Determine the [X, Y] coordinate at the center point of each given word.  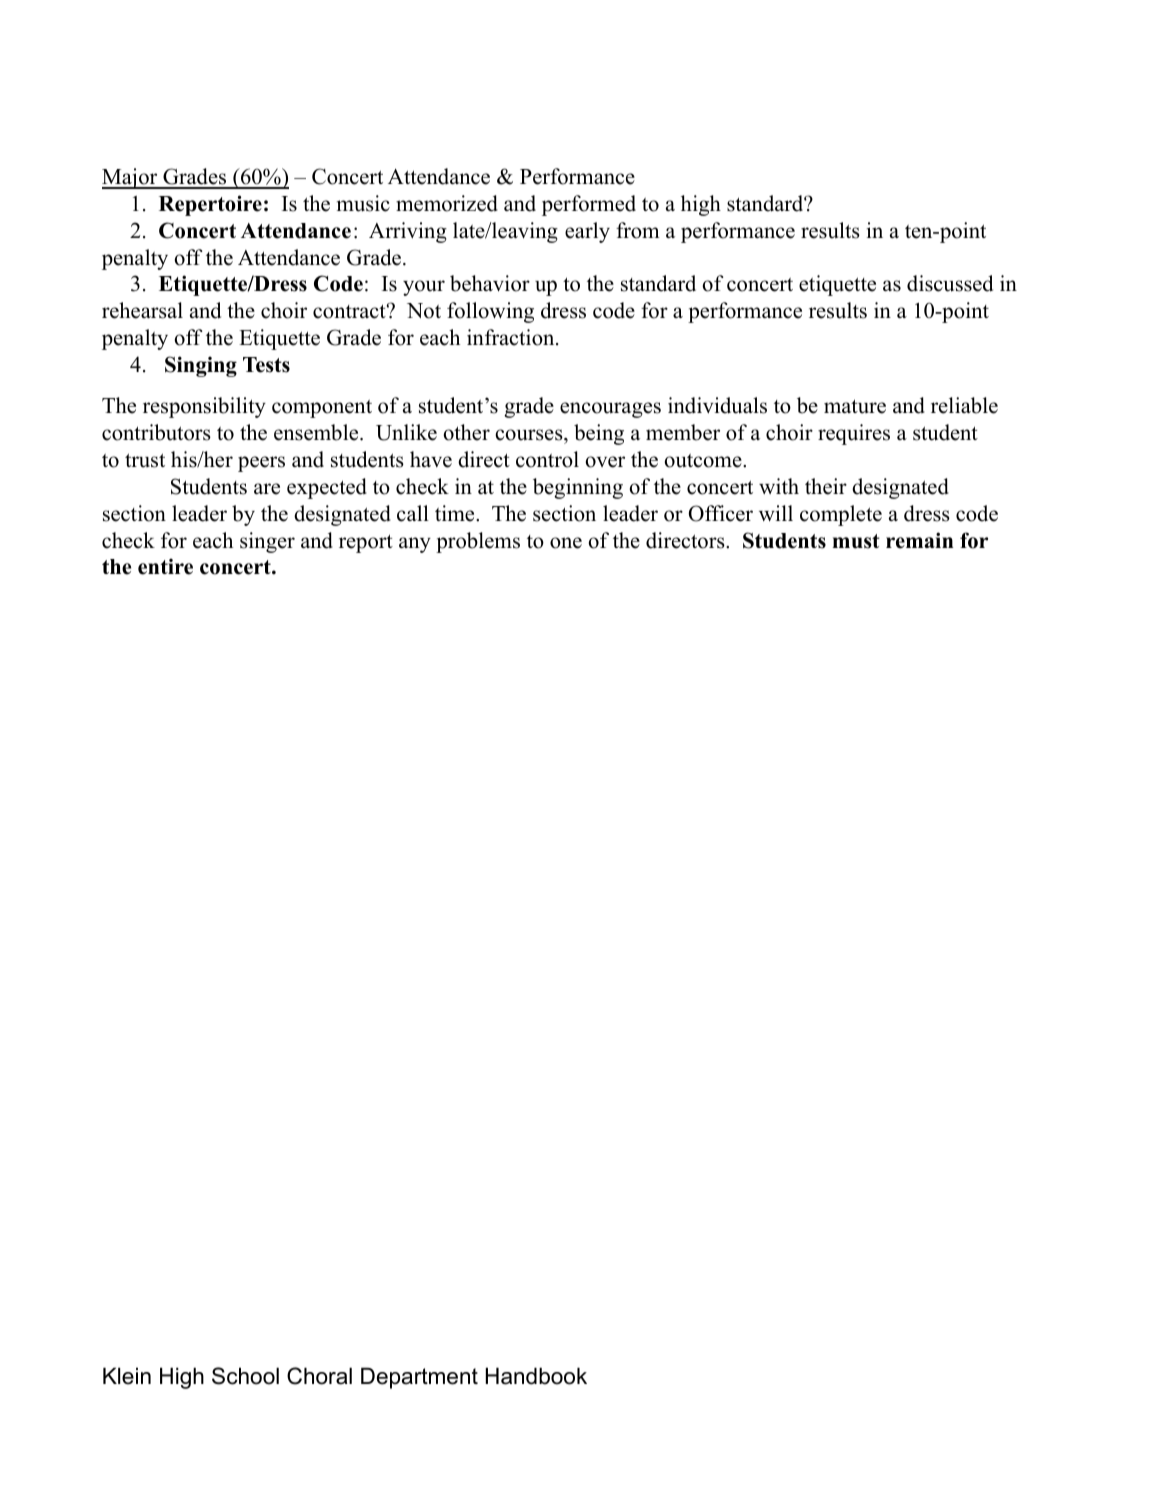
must [856, 541]
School [245, 1376]
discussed [950, 283]
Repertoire [210, 205]
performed [589, 205]
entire [165, 566]
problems [478, 542]
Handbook [536, 1376]
